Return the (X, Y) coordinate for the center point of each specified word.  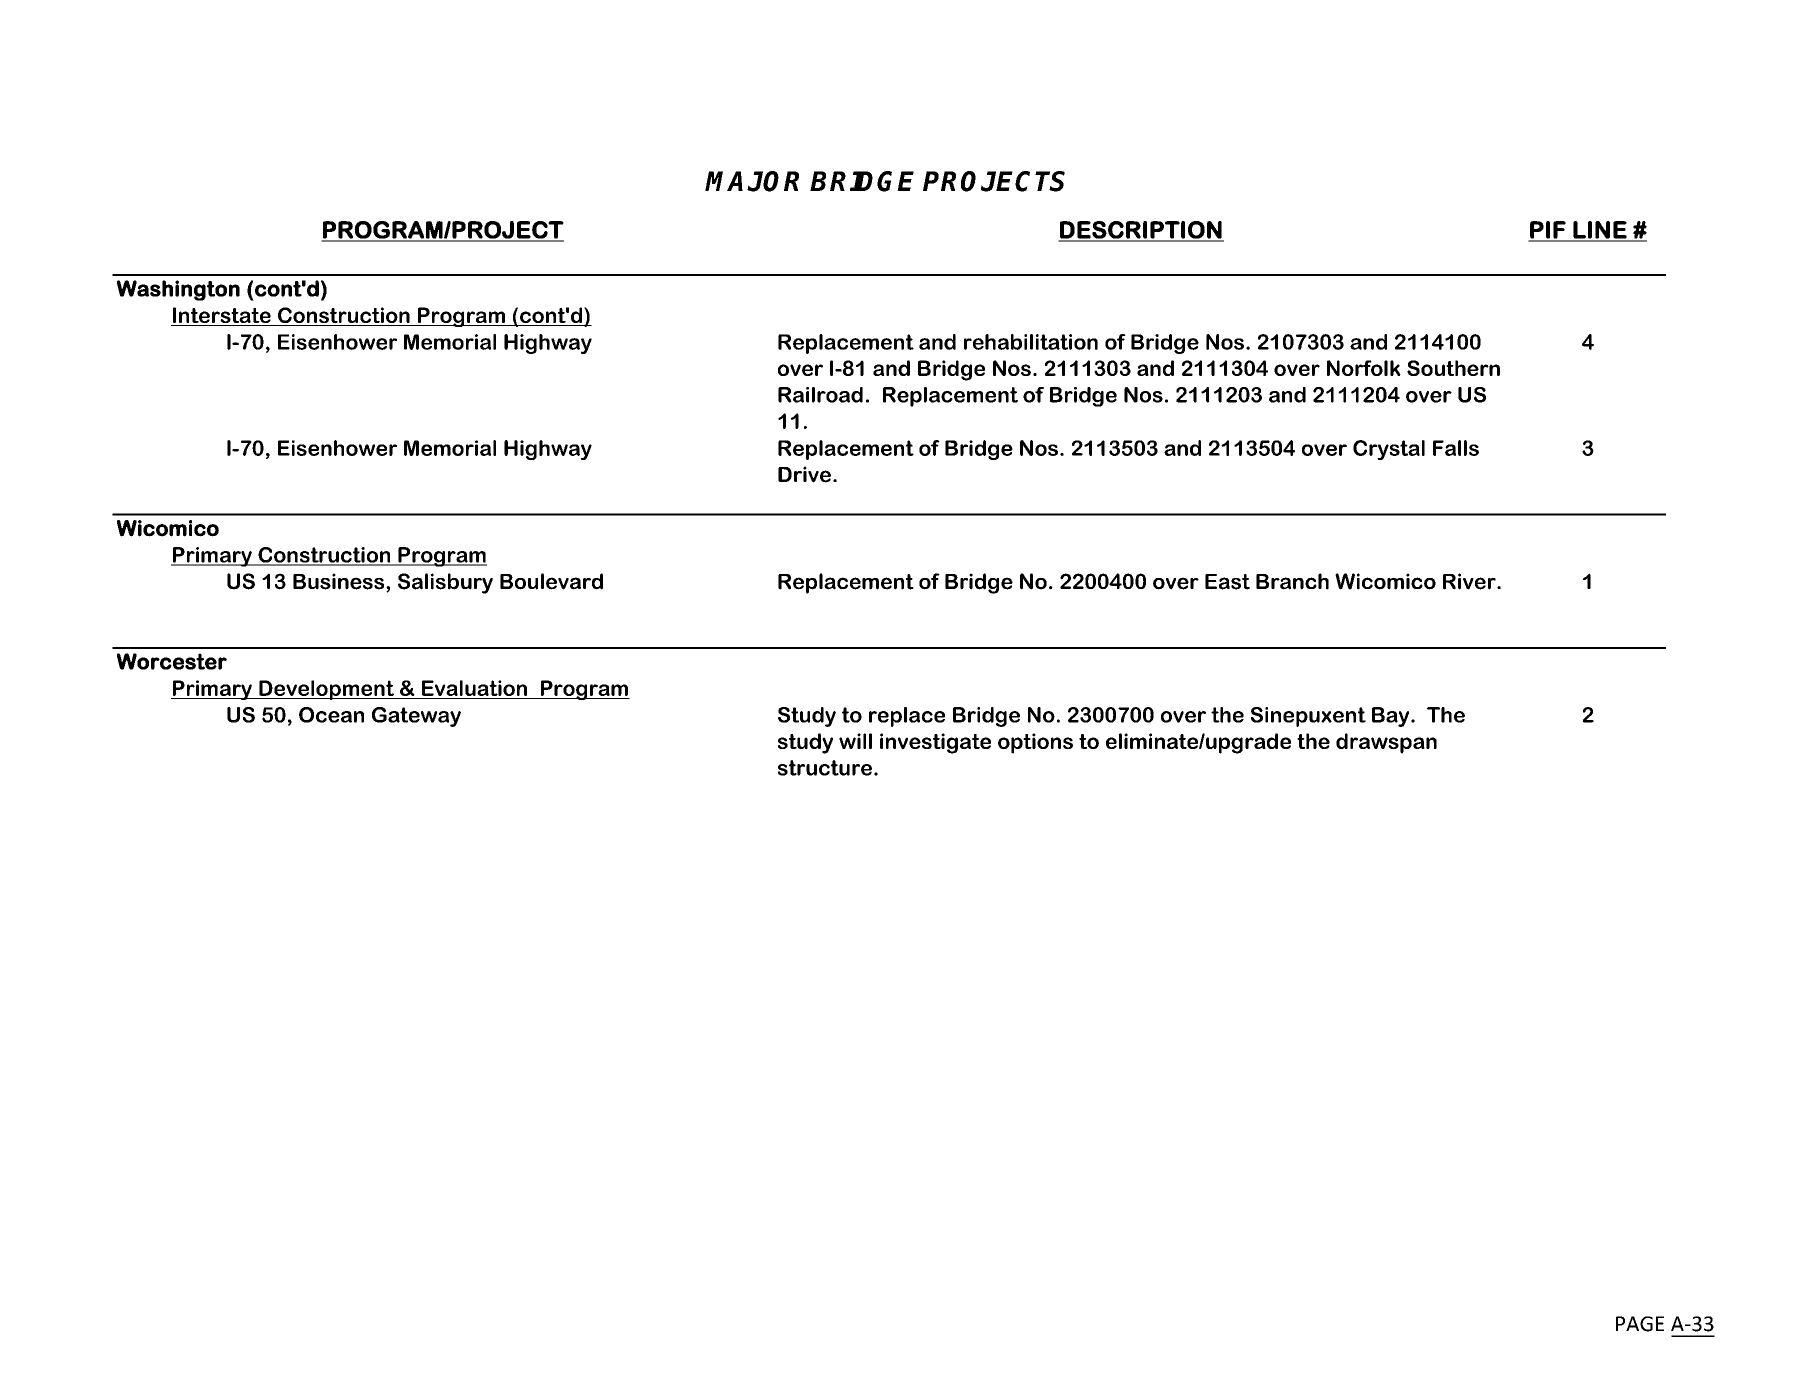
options (1035, 743)
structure (825, 768)
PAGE (1640, 1324)
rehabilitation (1031, 342)
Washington (178, 290)
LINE (1600, 231)
